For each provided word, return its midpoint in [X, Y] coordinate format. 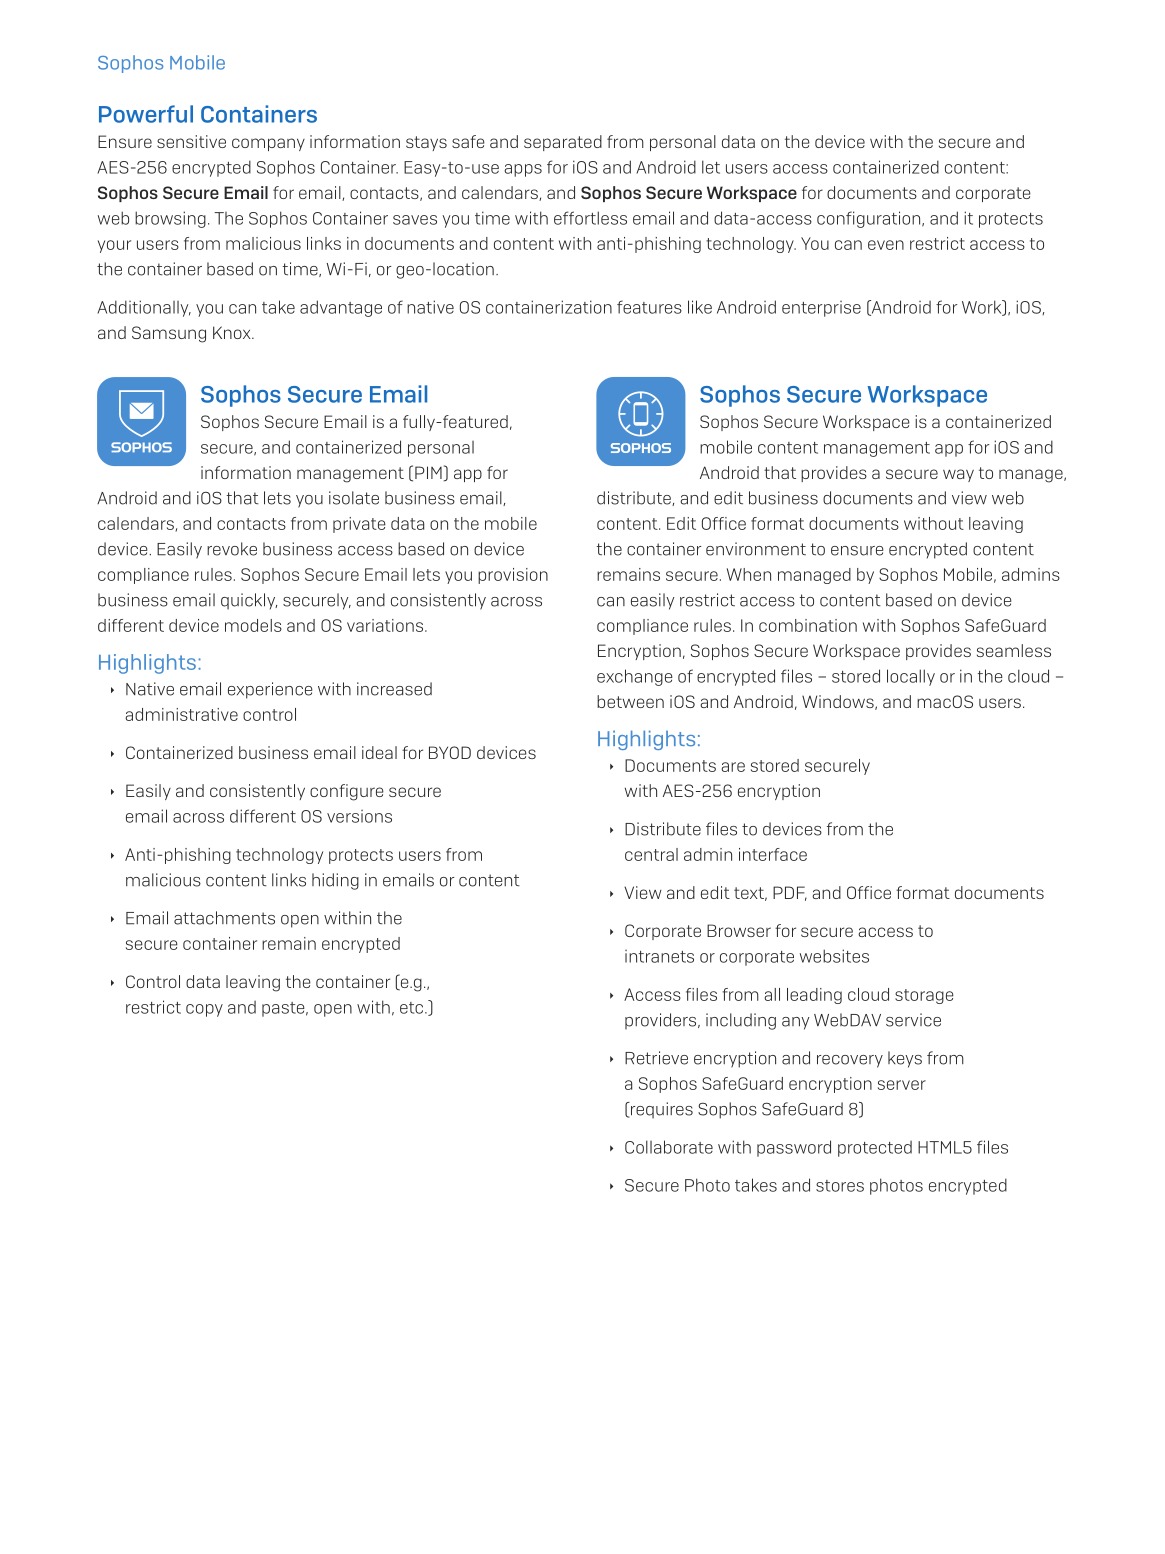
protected [875, 1149]
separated [563, 143]
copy [204, 1010]
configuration [870, 219]
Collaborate [669, 1147]
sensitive [191, 141]
